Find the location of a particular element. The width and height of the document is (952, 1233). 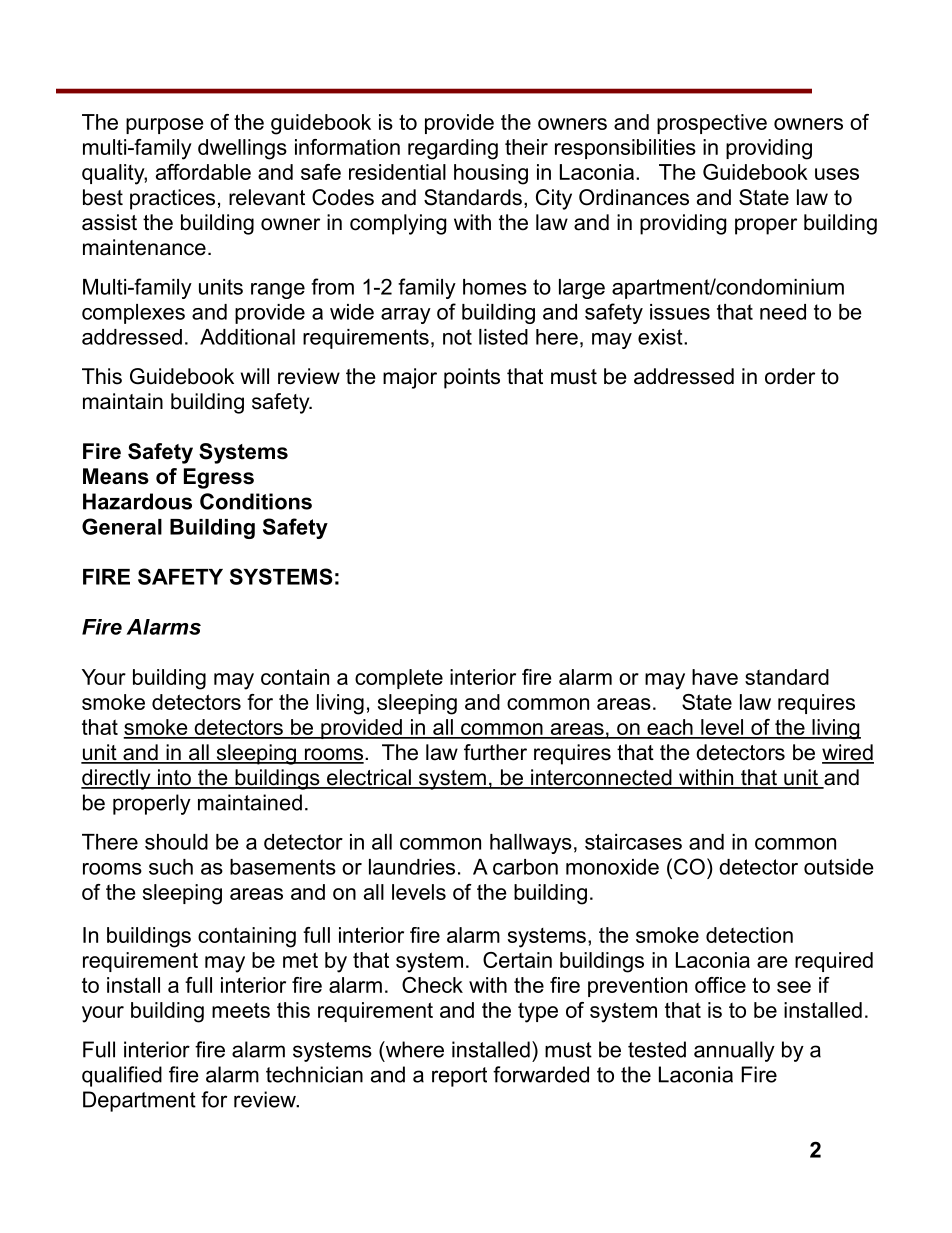

regarding is located at coordinates (453, 149).
